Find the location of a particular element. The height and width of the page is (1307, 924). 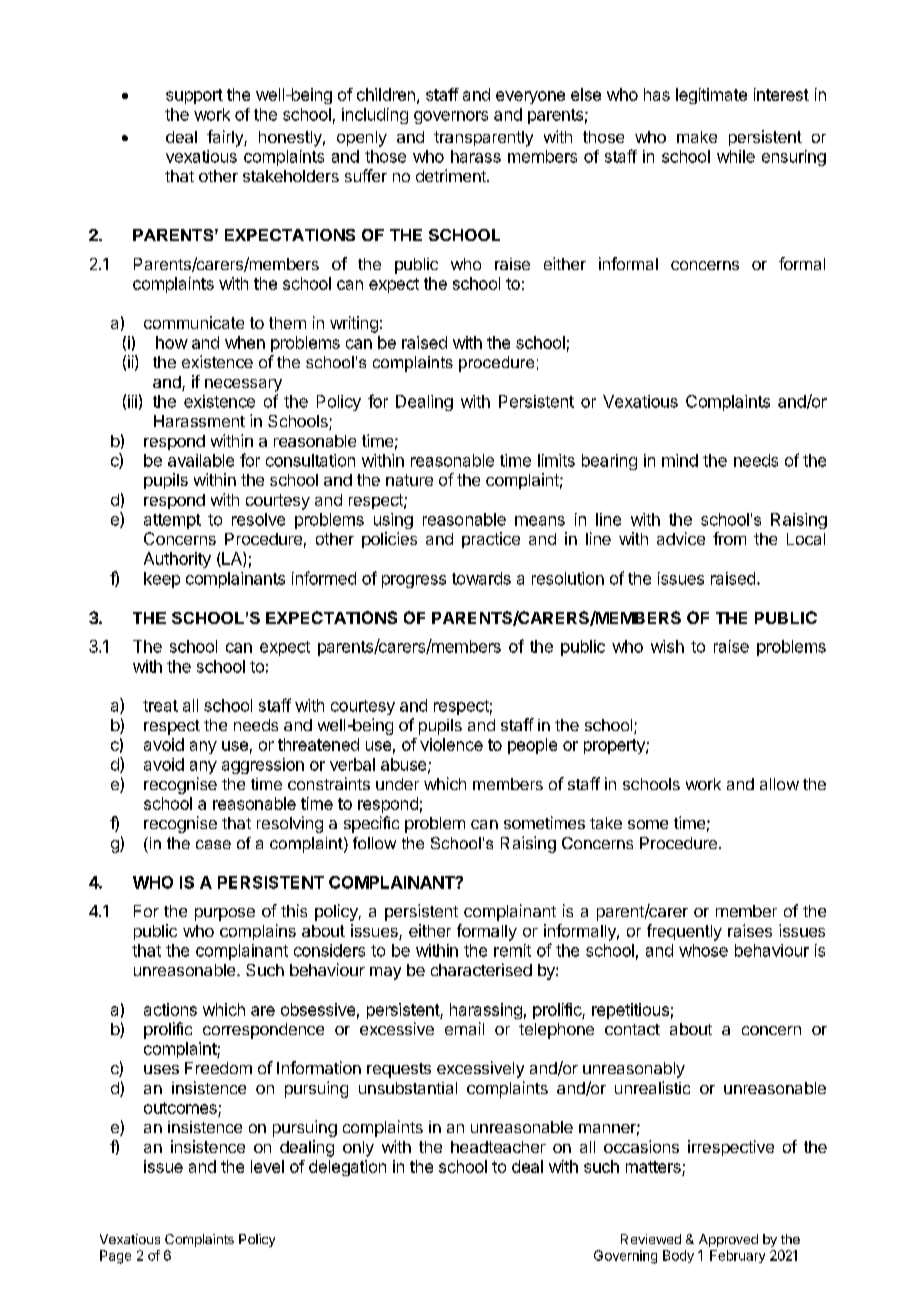

wish is located at coordinates (667, 646).
